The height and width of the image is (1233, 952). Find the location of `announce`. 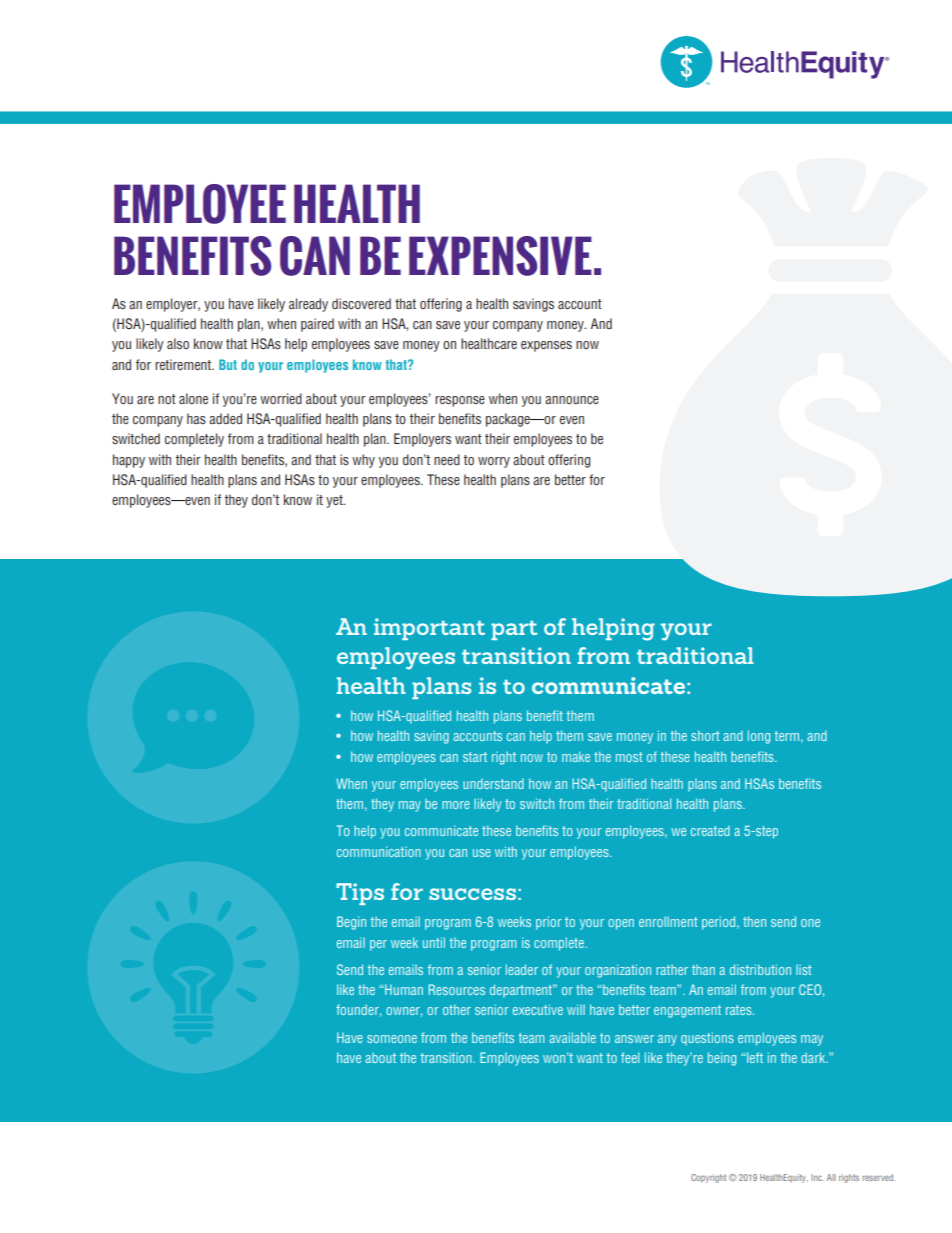

announce is located at coordinates (572, 400).
